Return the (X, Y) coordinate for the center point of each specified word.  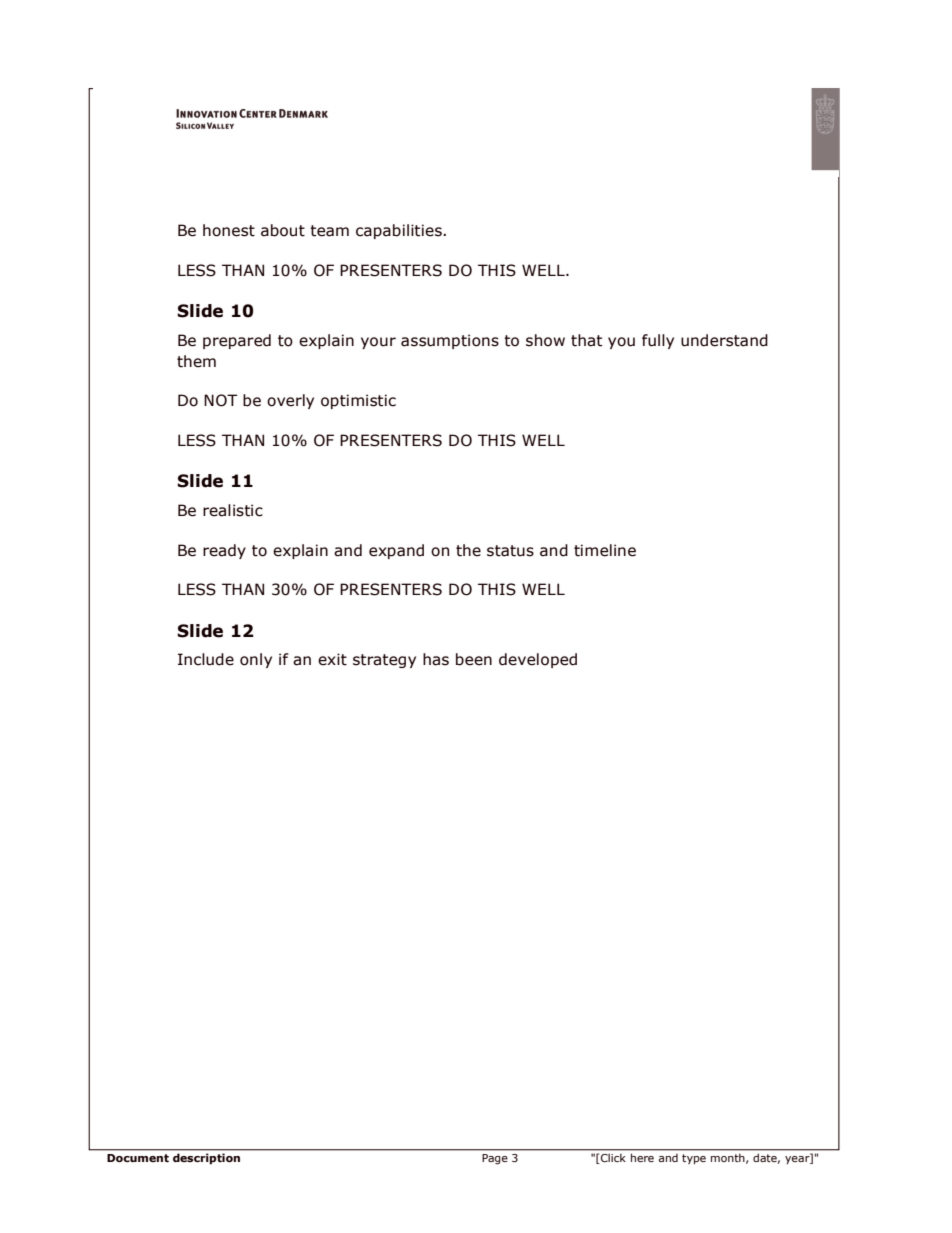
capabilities (400, 231)
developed (538, 660)
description (206, 1158)
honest (229, 230)
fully (658, 341)
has (436, 659)
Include (206, 659)
